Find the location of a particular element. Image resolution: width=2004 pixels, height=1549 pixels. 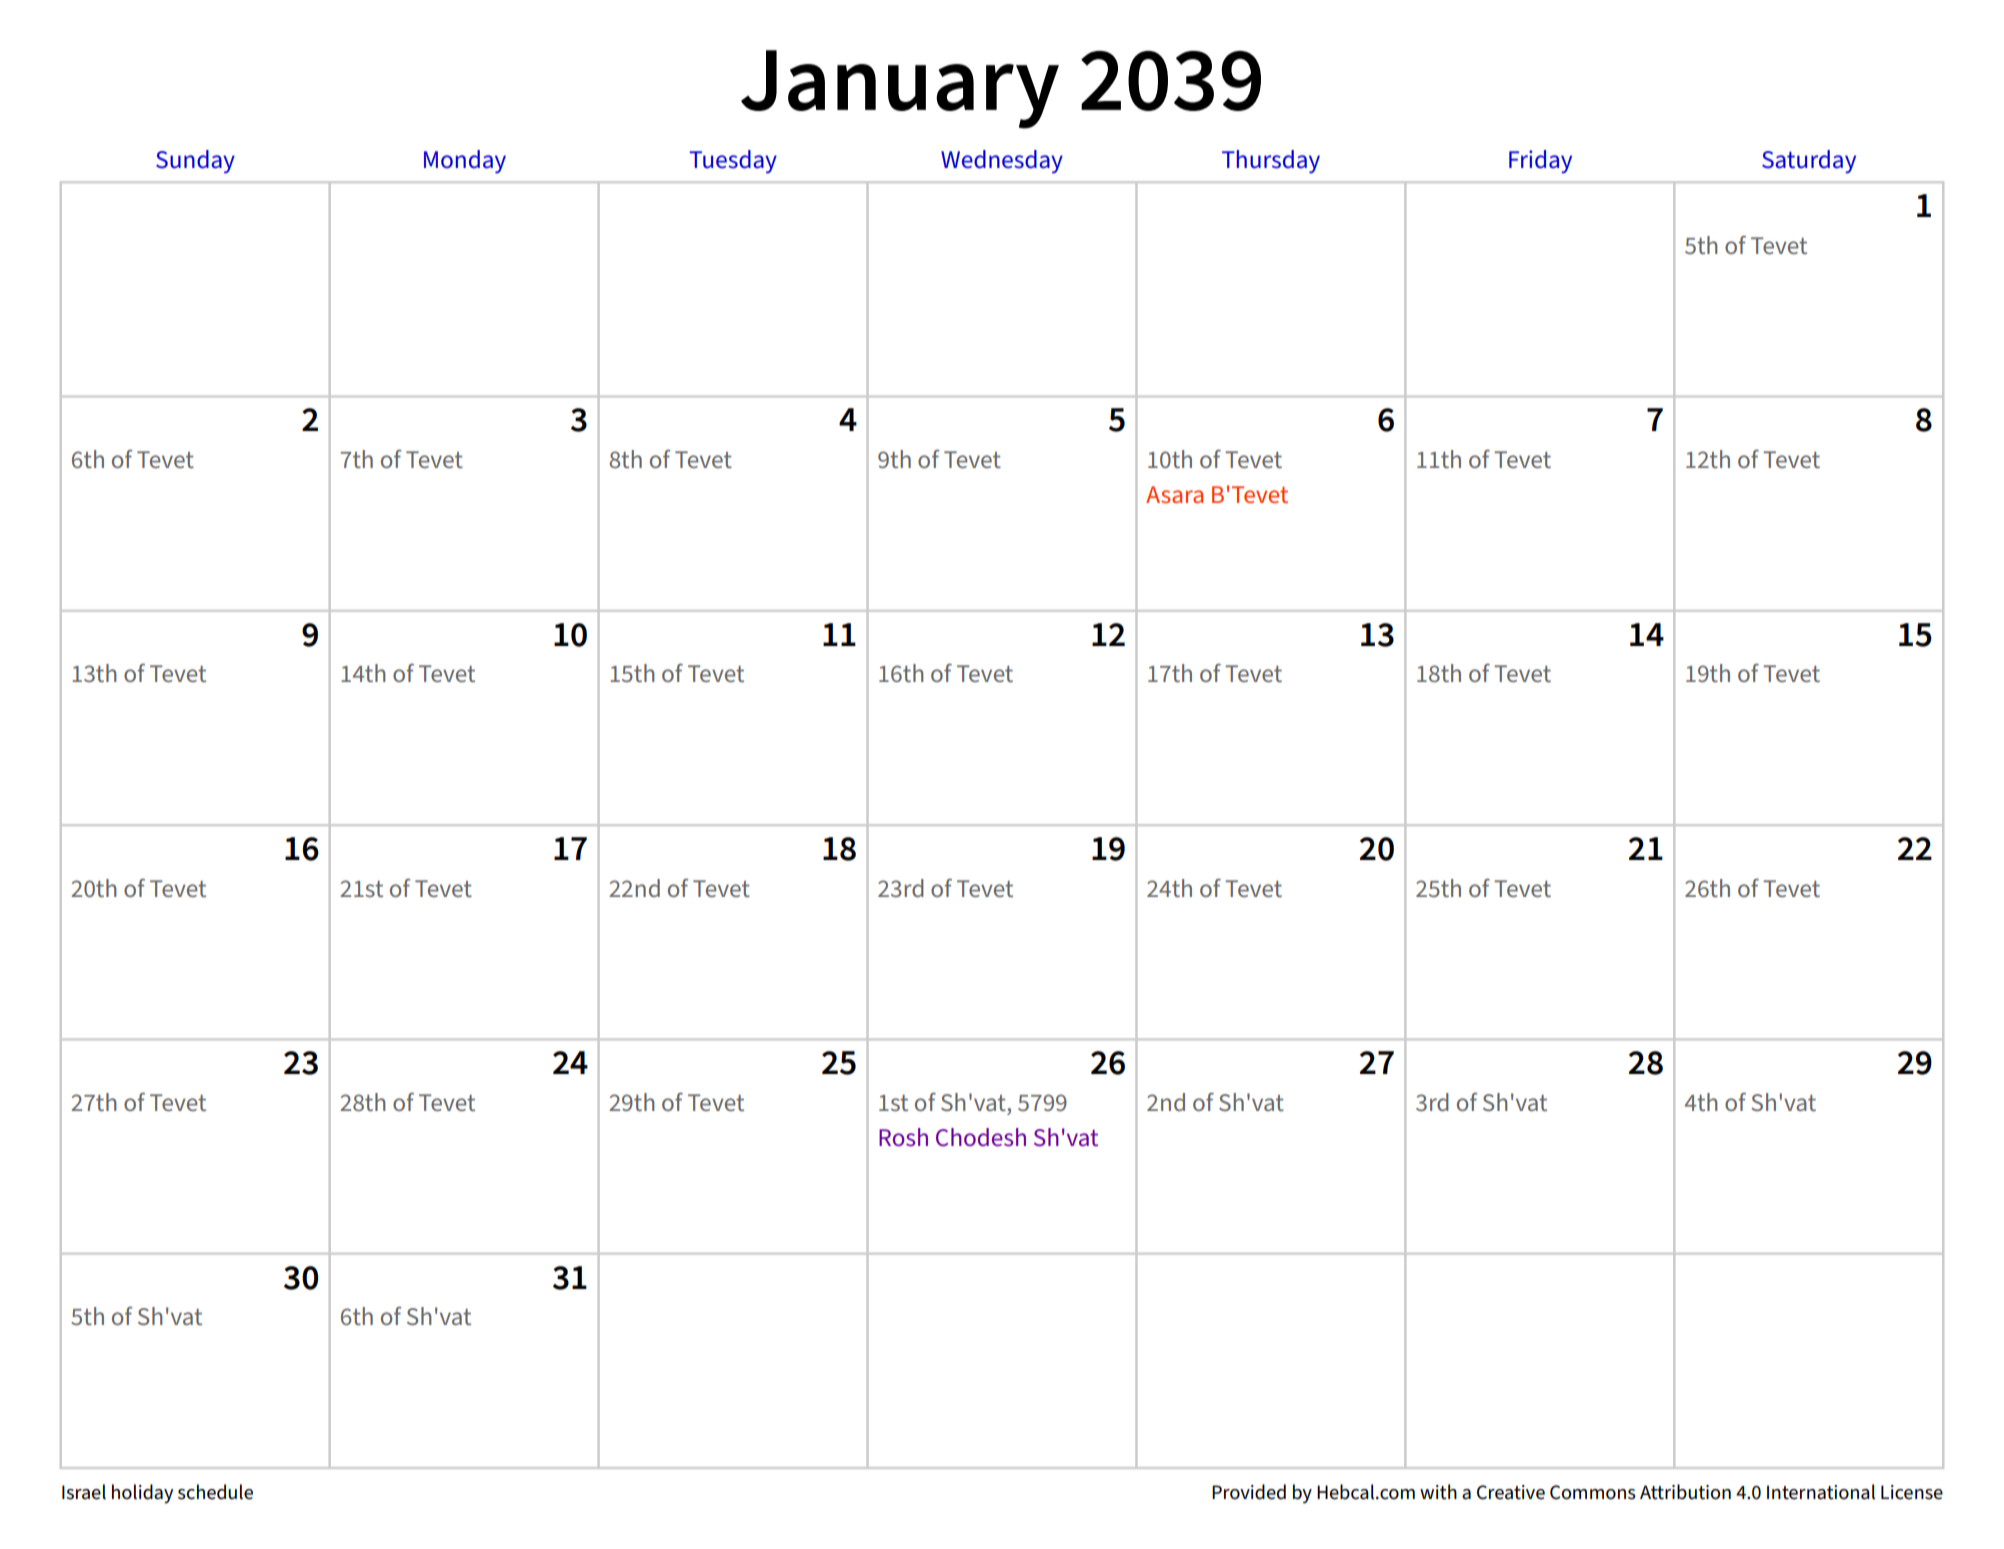

Commons is located at coordinates (1593, 1492).
